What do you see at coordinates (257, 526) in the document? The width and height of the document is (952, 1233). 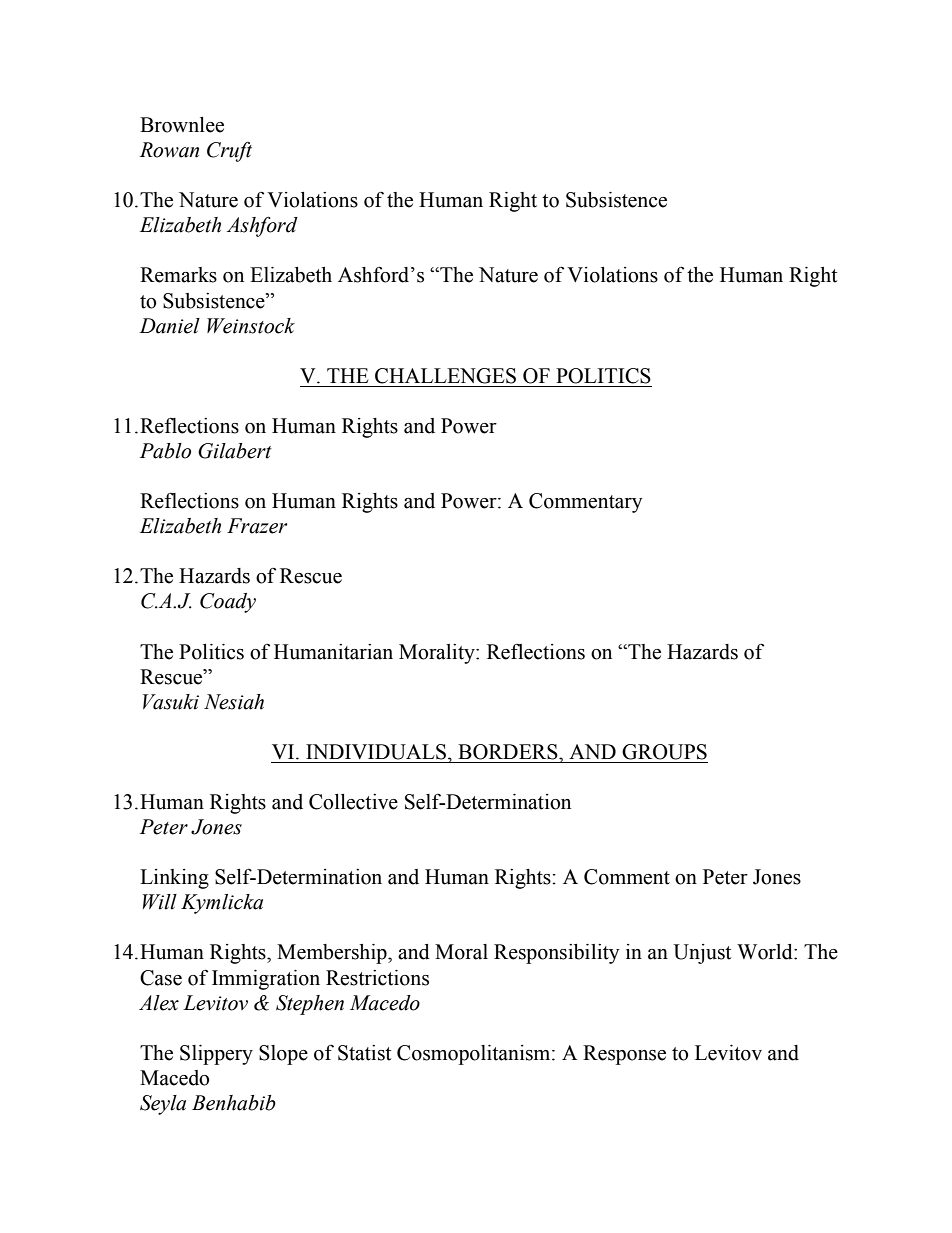 I see `Frazer` at bounding box center [257, 526].
